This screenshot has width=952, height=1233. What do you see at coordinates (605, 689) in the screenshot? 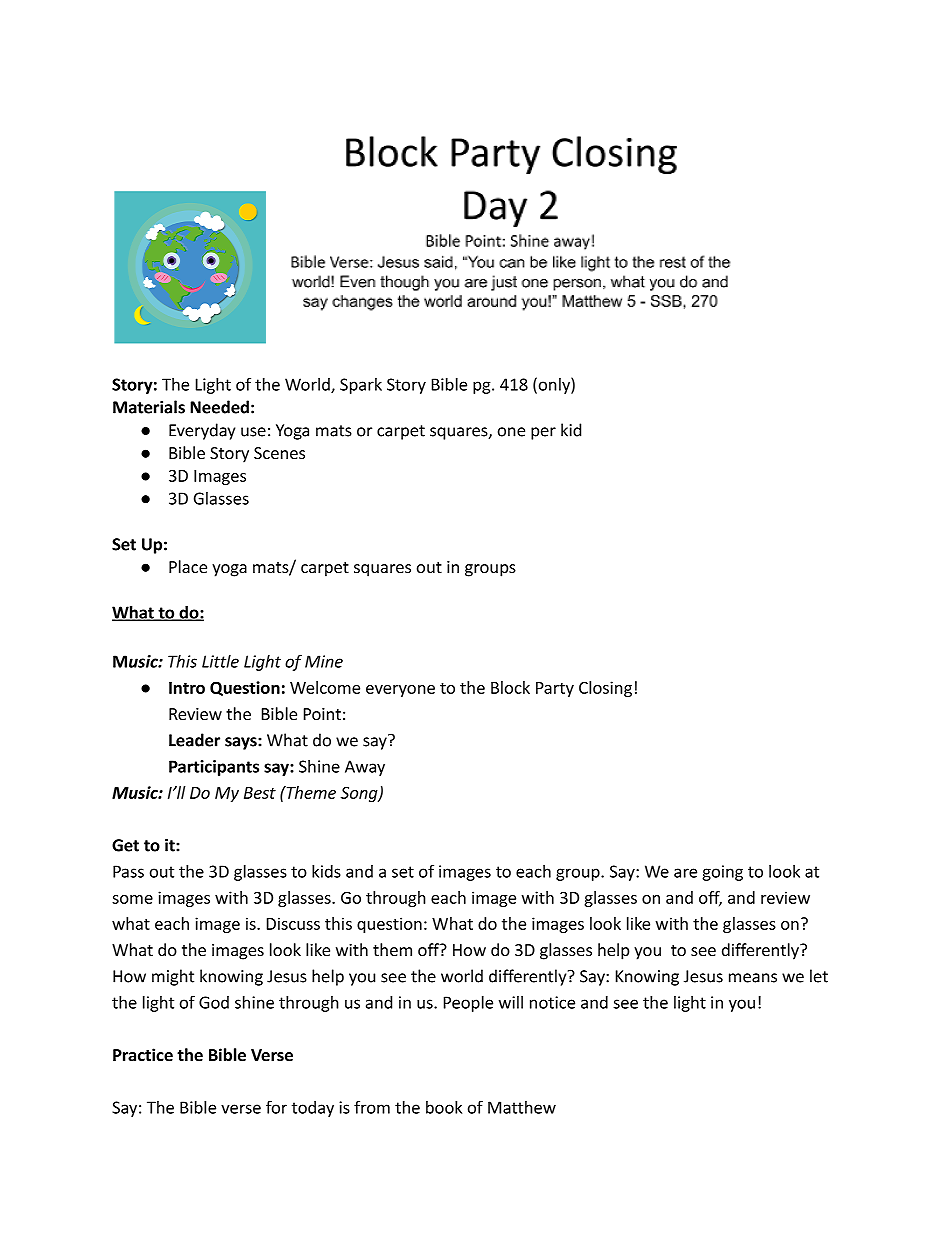
I see `Closing` at bounding box center [605, 689].
